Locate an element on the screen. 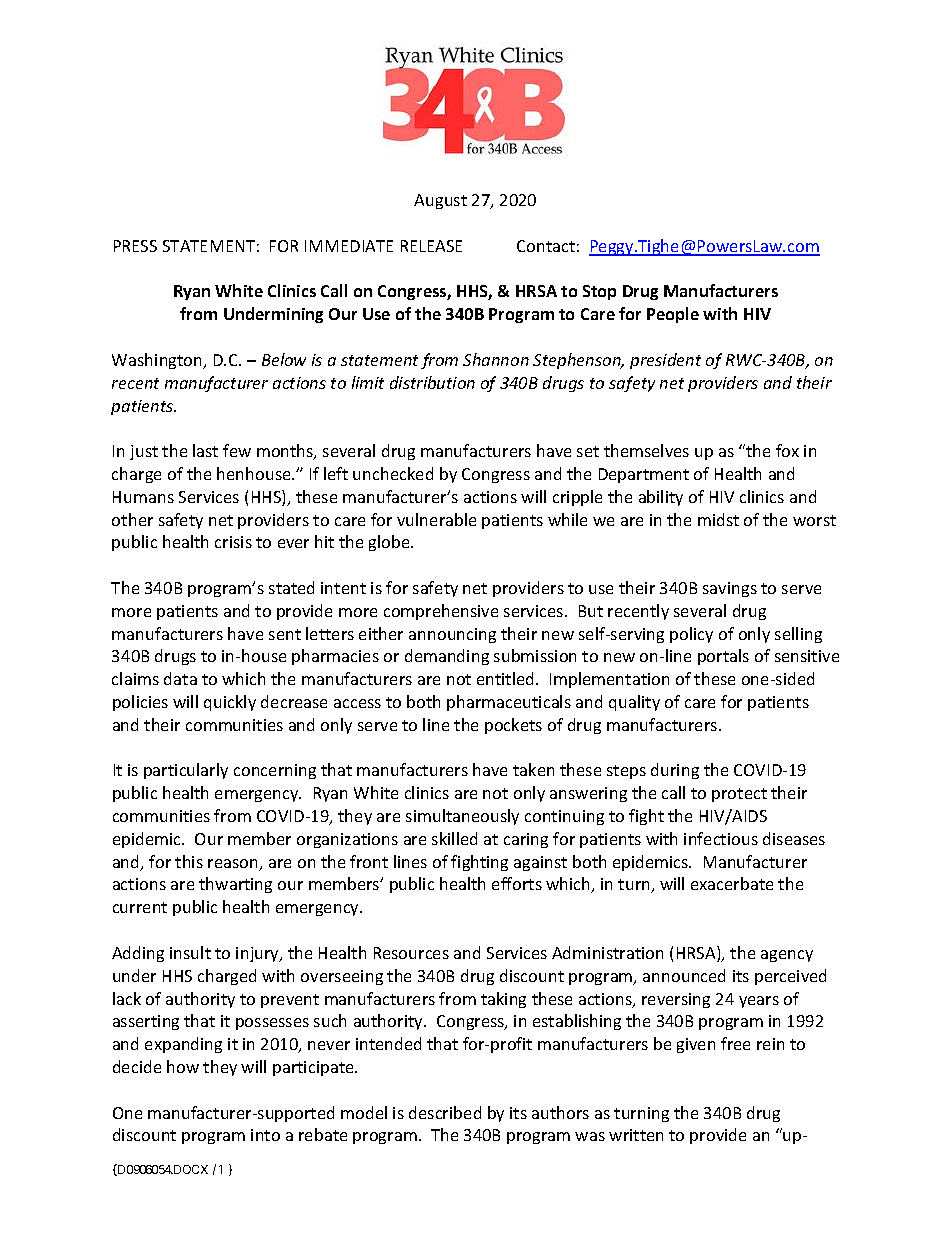 The height and width of the screenshot is (1233, 952). crisis is located at coordinates (233, 542).
